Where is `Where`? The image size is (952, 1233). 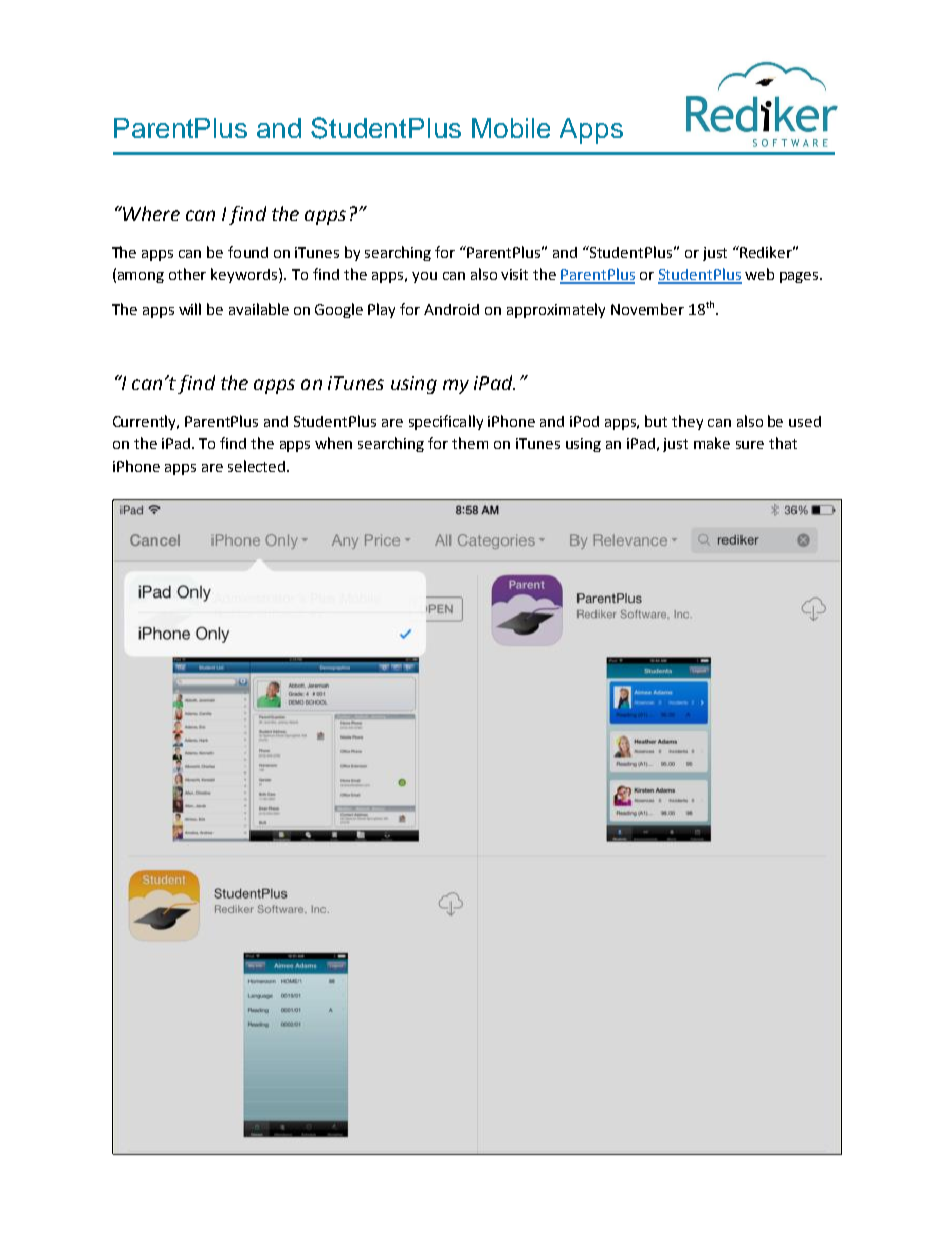 Where is located at coordinates (150, 213).
